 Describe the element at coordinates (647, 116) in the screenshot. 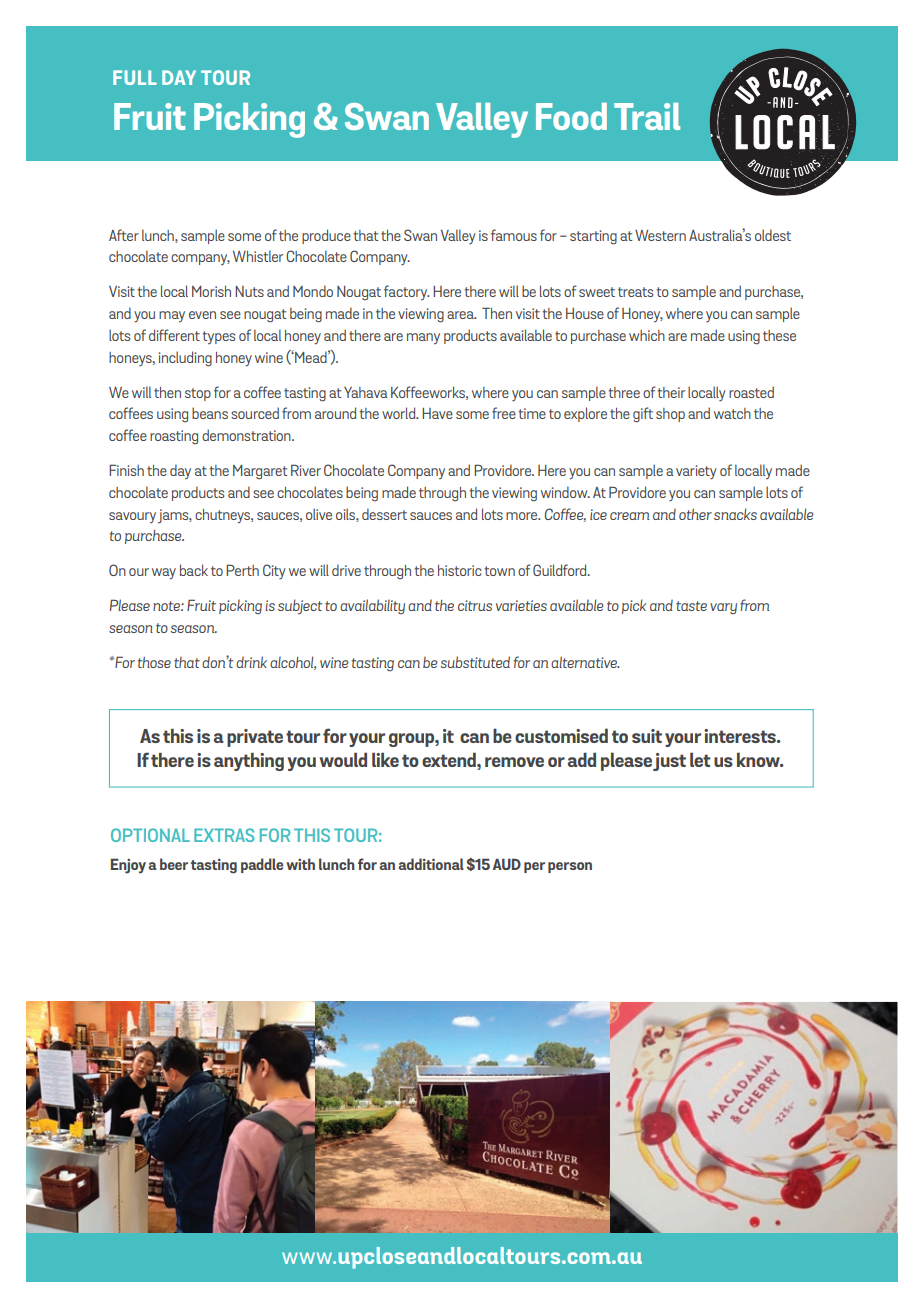

I see `Trail` at that location.
